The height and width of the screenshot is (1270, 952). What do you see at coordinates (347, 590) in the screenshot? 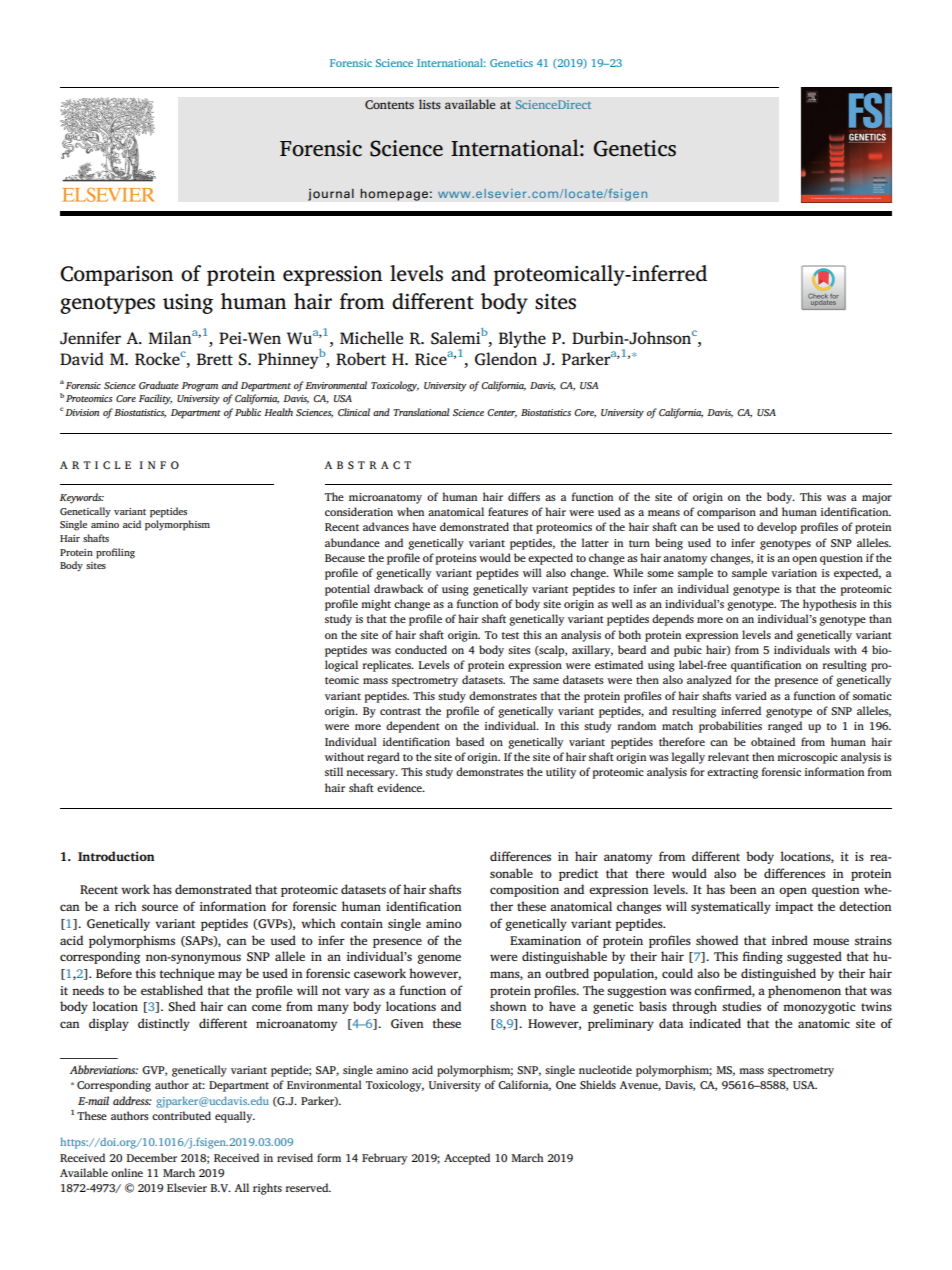
I see `potential` at bounding box center [347, 590].
